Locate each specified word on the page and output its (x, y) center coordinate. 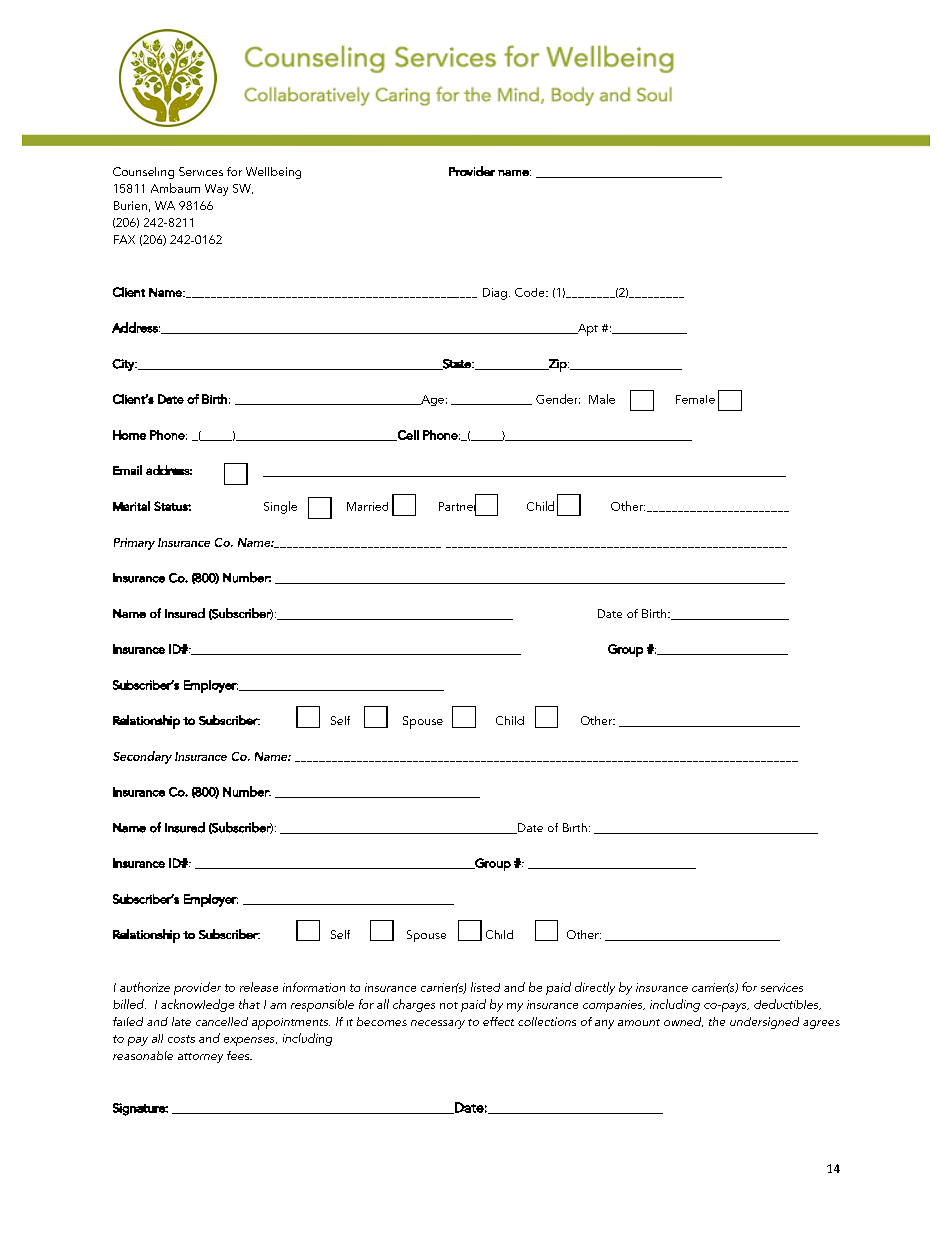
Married (367, 506)
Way (216, 190)
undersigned (764, 1023)
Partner (457, 506)
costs (181, 1039)
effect (498, 1021)
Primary (134, 544)
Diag (495, 294)
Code (531, 292)
